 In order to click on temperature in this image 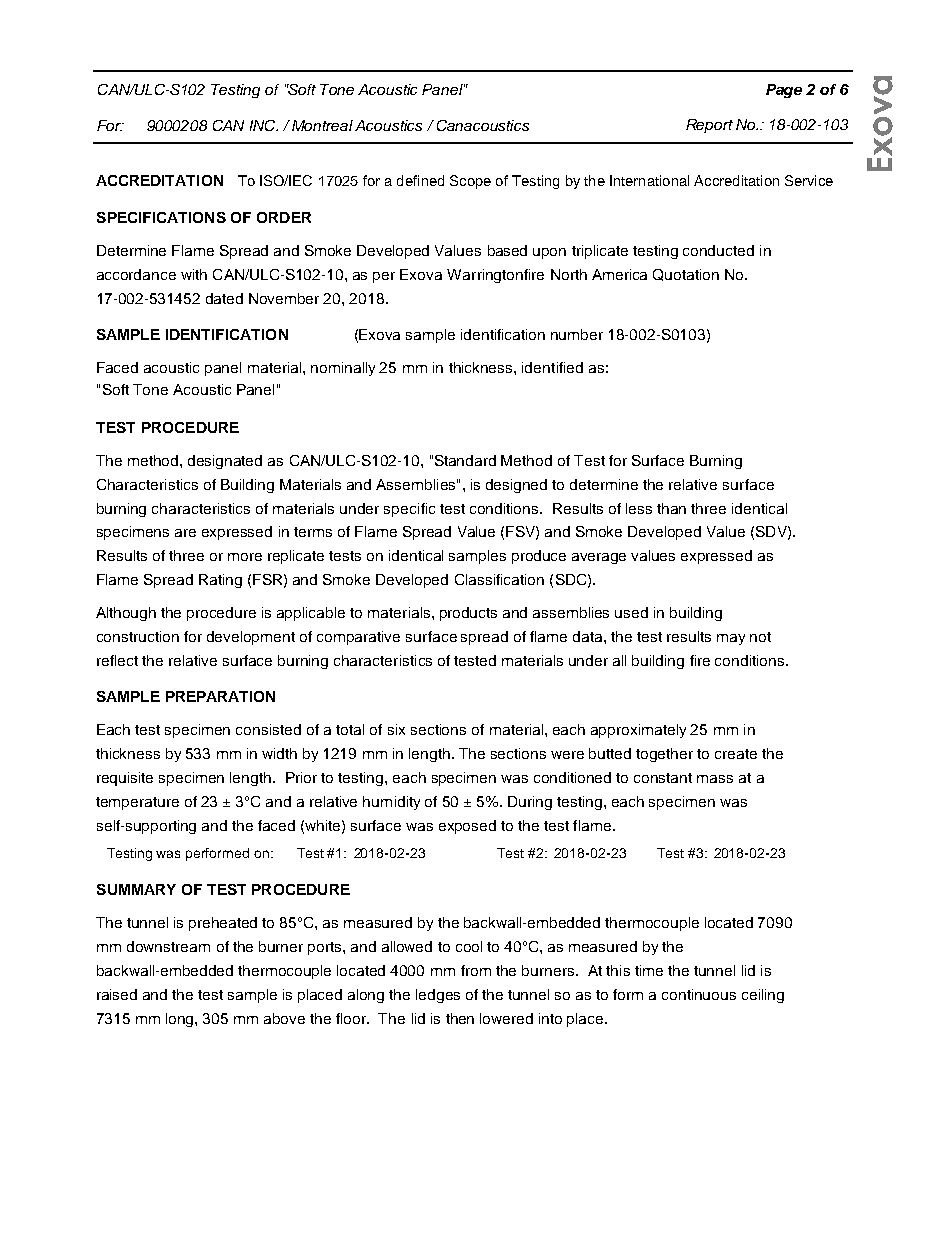, I will do `click(137, 803)`.
